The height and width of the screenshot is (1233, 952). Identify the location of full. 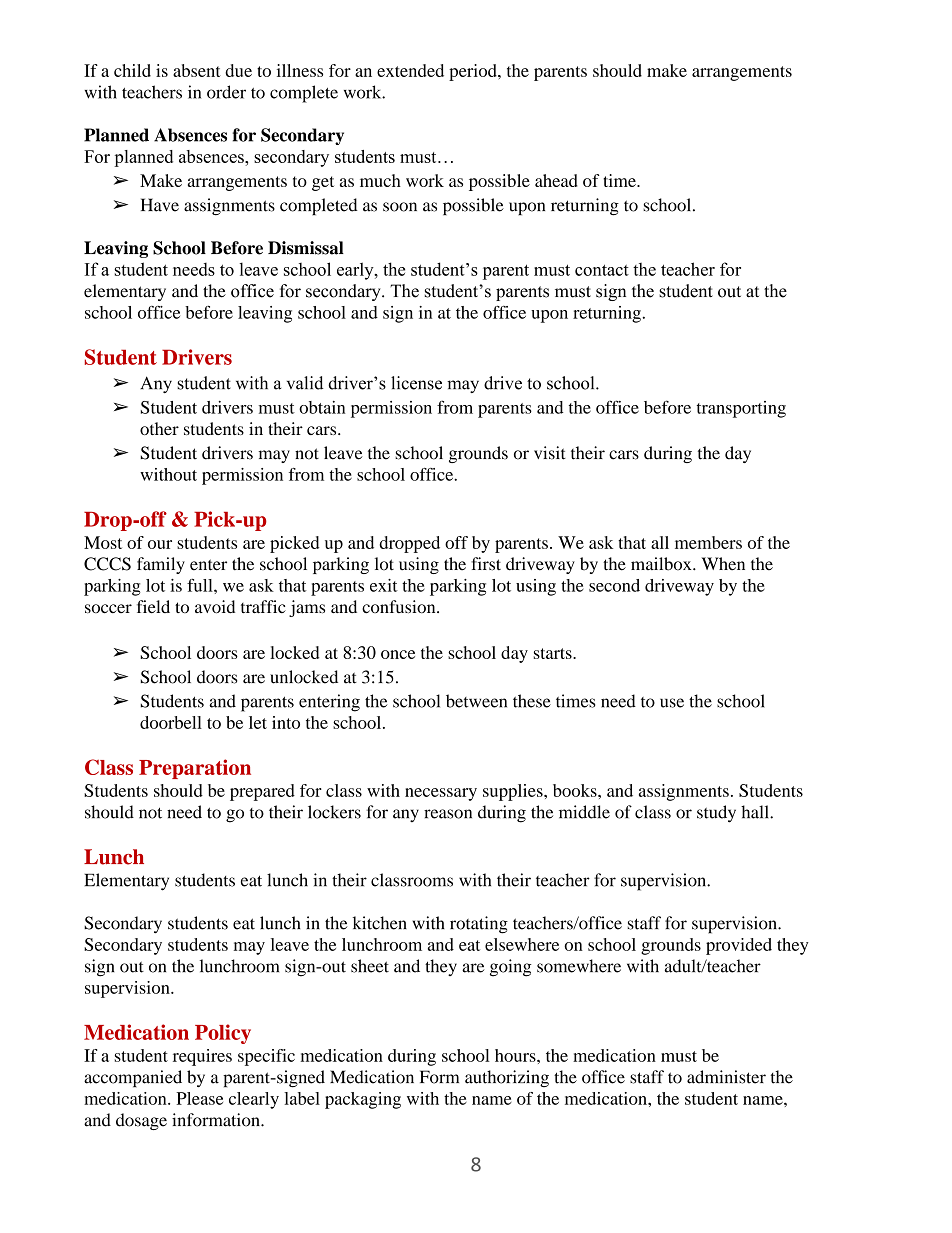
(201, 585).
